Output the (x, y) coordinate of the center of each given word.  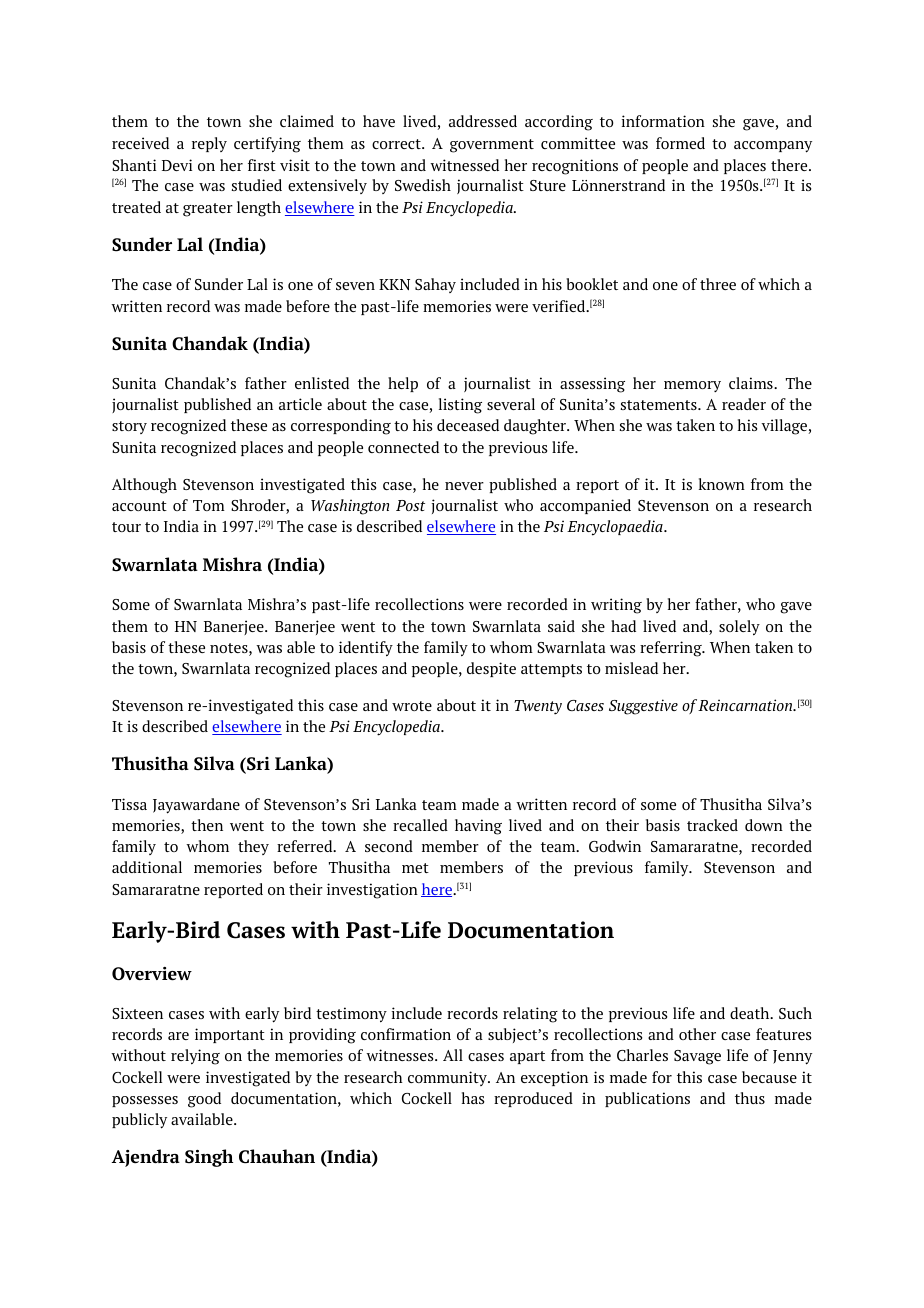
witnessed (464, 165)
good (204, 1100)
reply (209, 144)
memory (692, 386)
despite (491, 669)
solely (739, 628)
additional (147, 867)
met (415, 868)
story (129, 427)
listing (460, 406)
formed (680, 143)
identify (366, 649)
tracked (712, 825)
